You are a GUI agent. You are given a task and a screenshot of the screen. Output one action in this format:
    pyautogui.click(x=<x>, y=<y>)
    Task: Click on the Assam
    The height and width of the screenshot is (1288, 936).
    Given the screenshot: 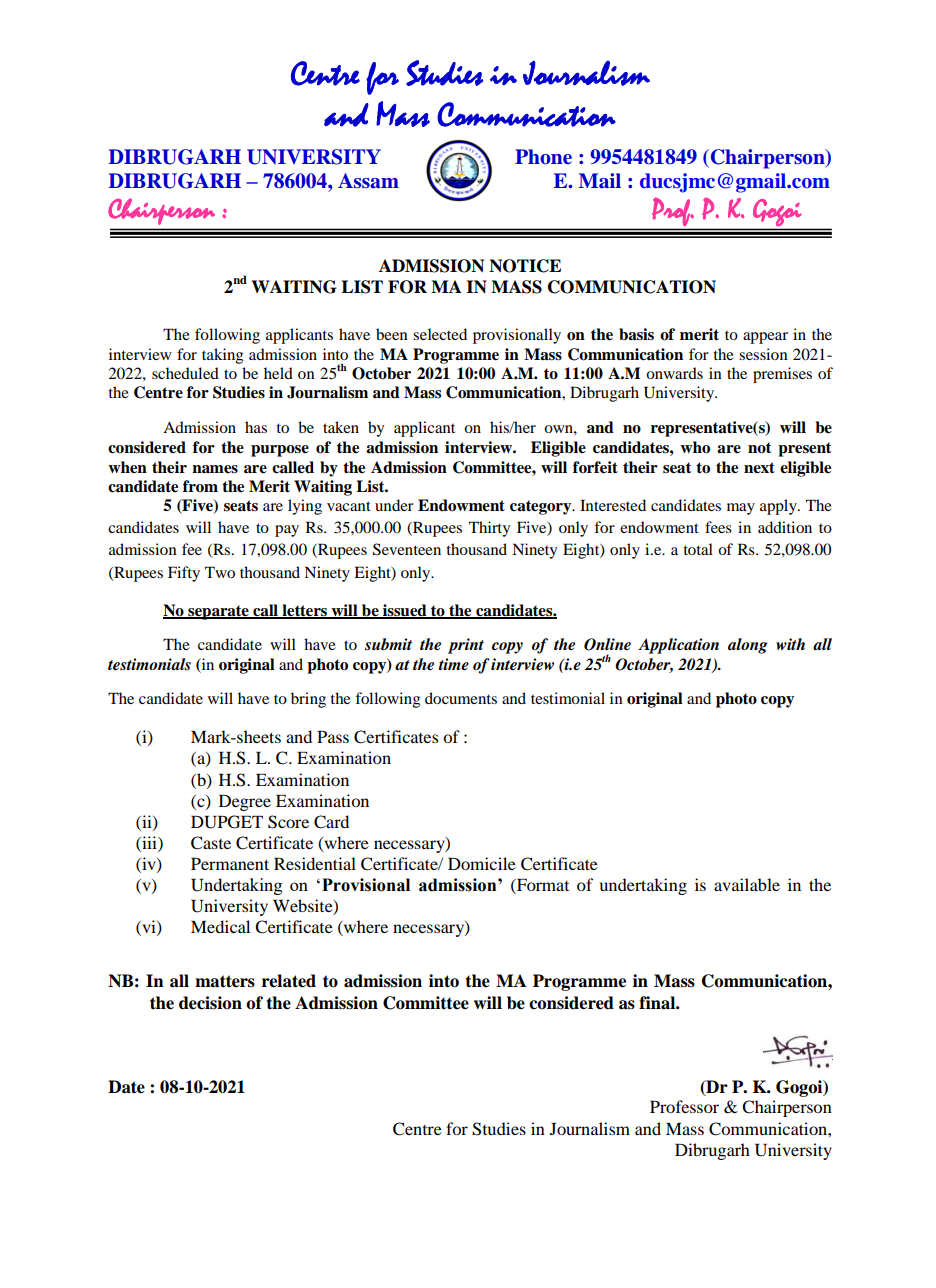 What is the action you would take?
    pyautogui.click(x=368, y=181)
